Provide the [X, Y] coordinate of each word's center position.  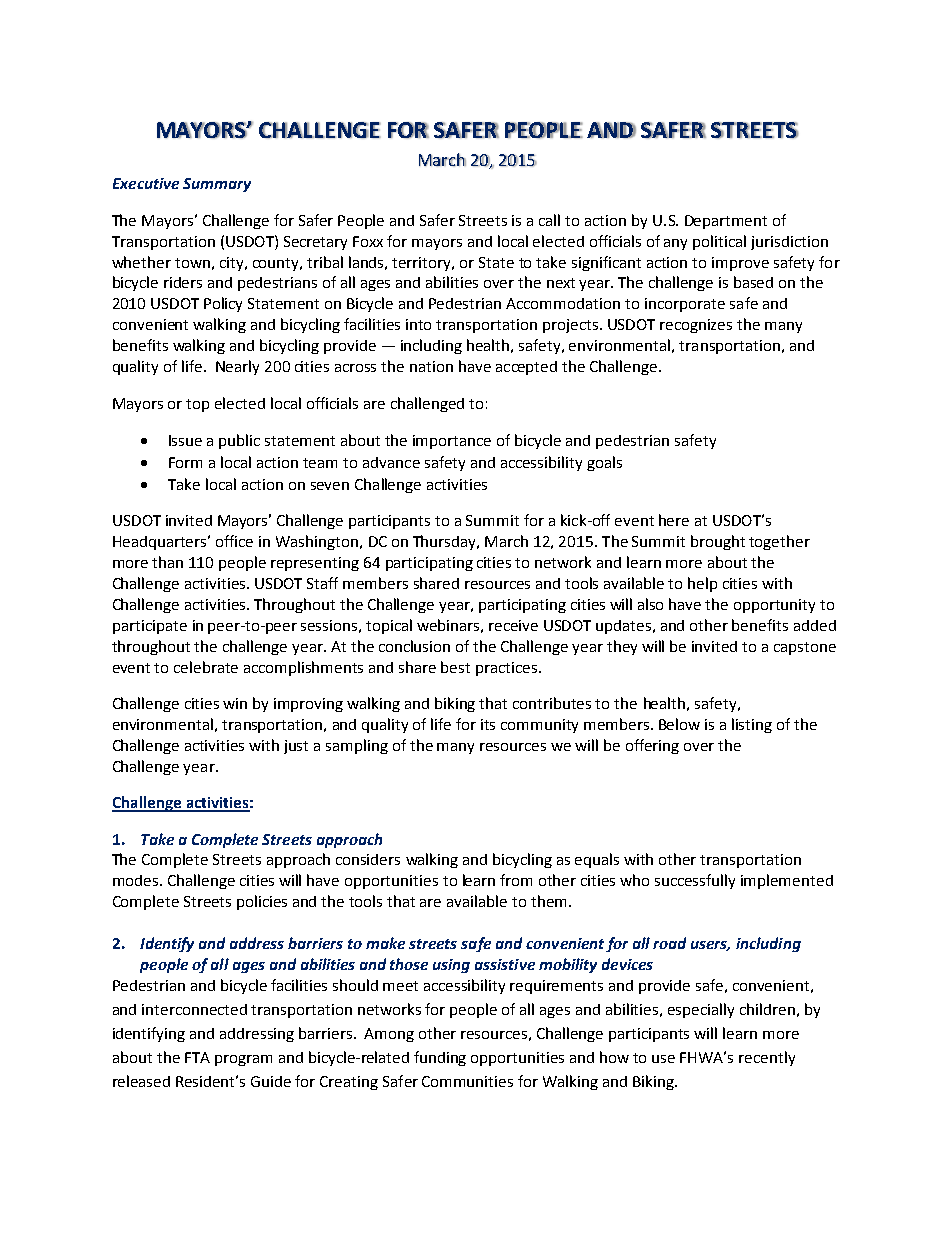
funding [440, 1058]
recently [767, 1058]
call [549, 220]
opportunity [774, 606]
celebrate [206, 667]
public [239, 441]
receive [513, 625]
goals [604, 463]
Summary [217, 185]
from [516, 880]
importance [452, 442]
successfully [695, 881]
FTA [197, 1057]
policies [262, 902]
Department [726, 222]
